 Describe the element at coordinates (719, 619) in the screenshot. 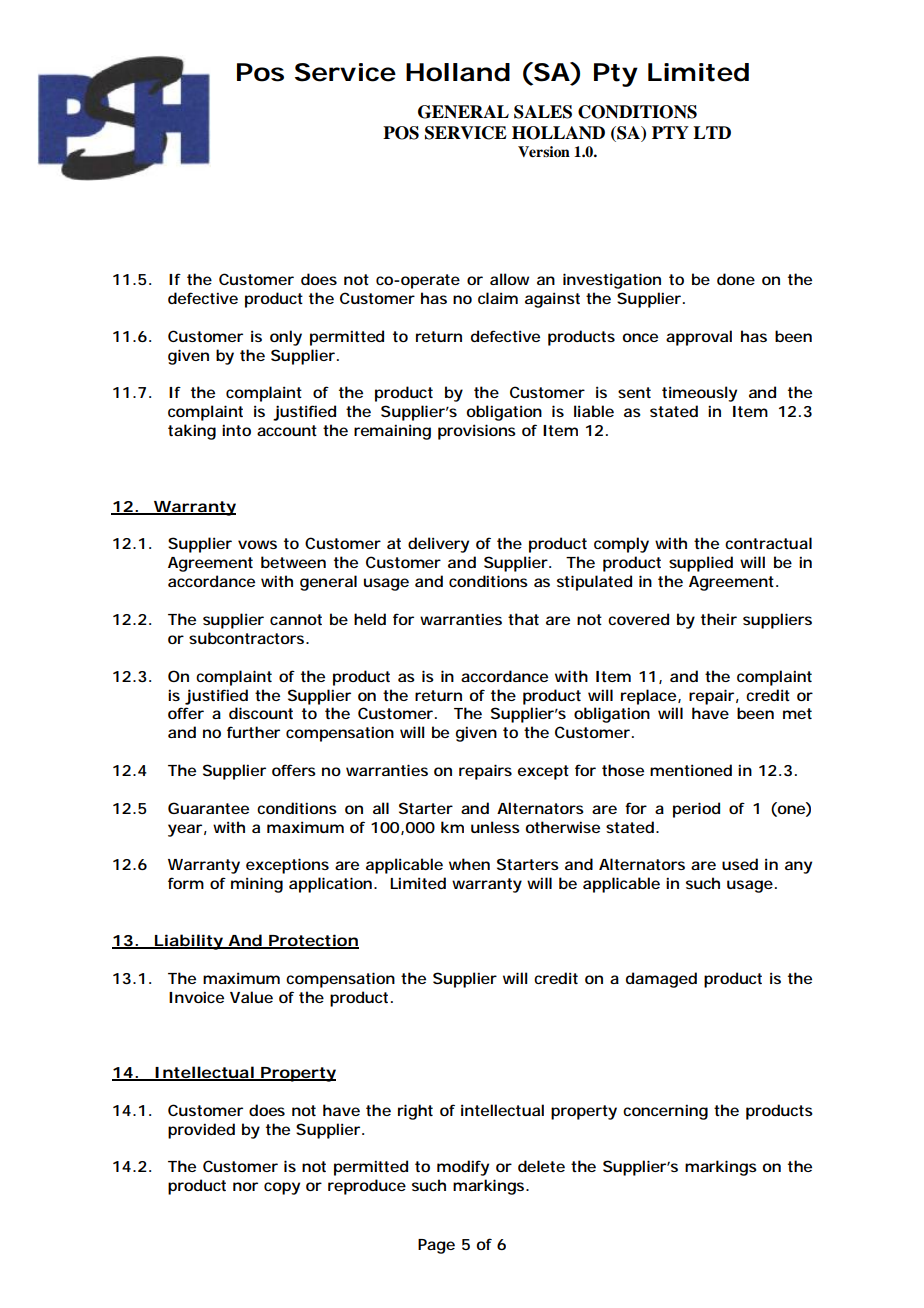

I see `their` at that location.
